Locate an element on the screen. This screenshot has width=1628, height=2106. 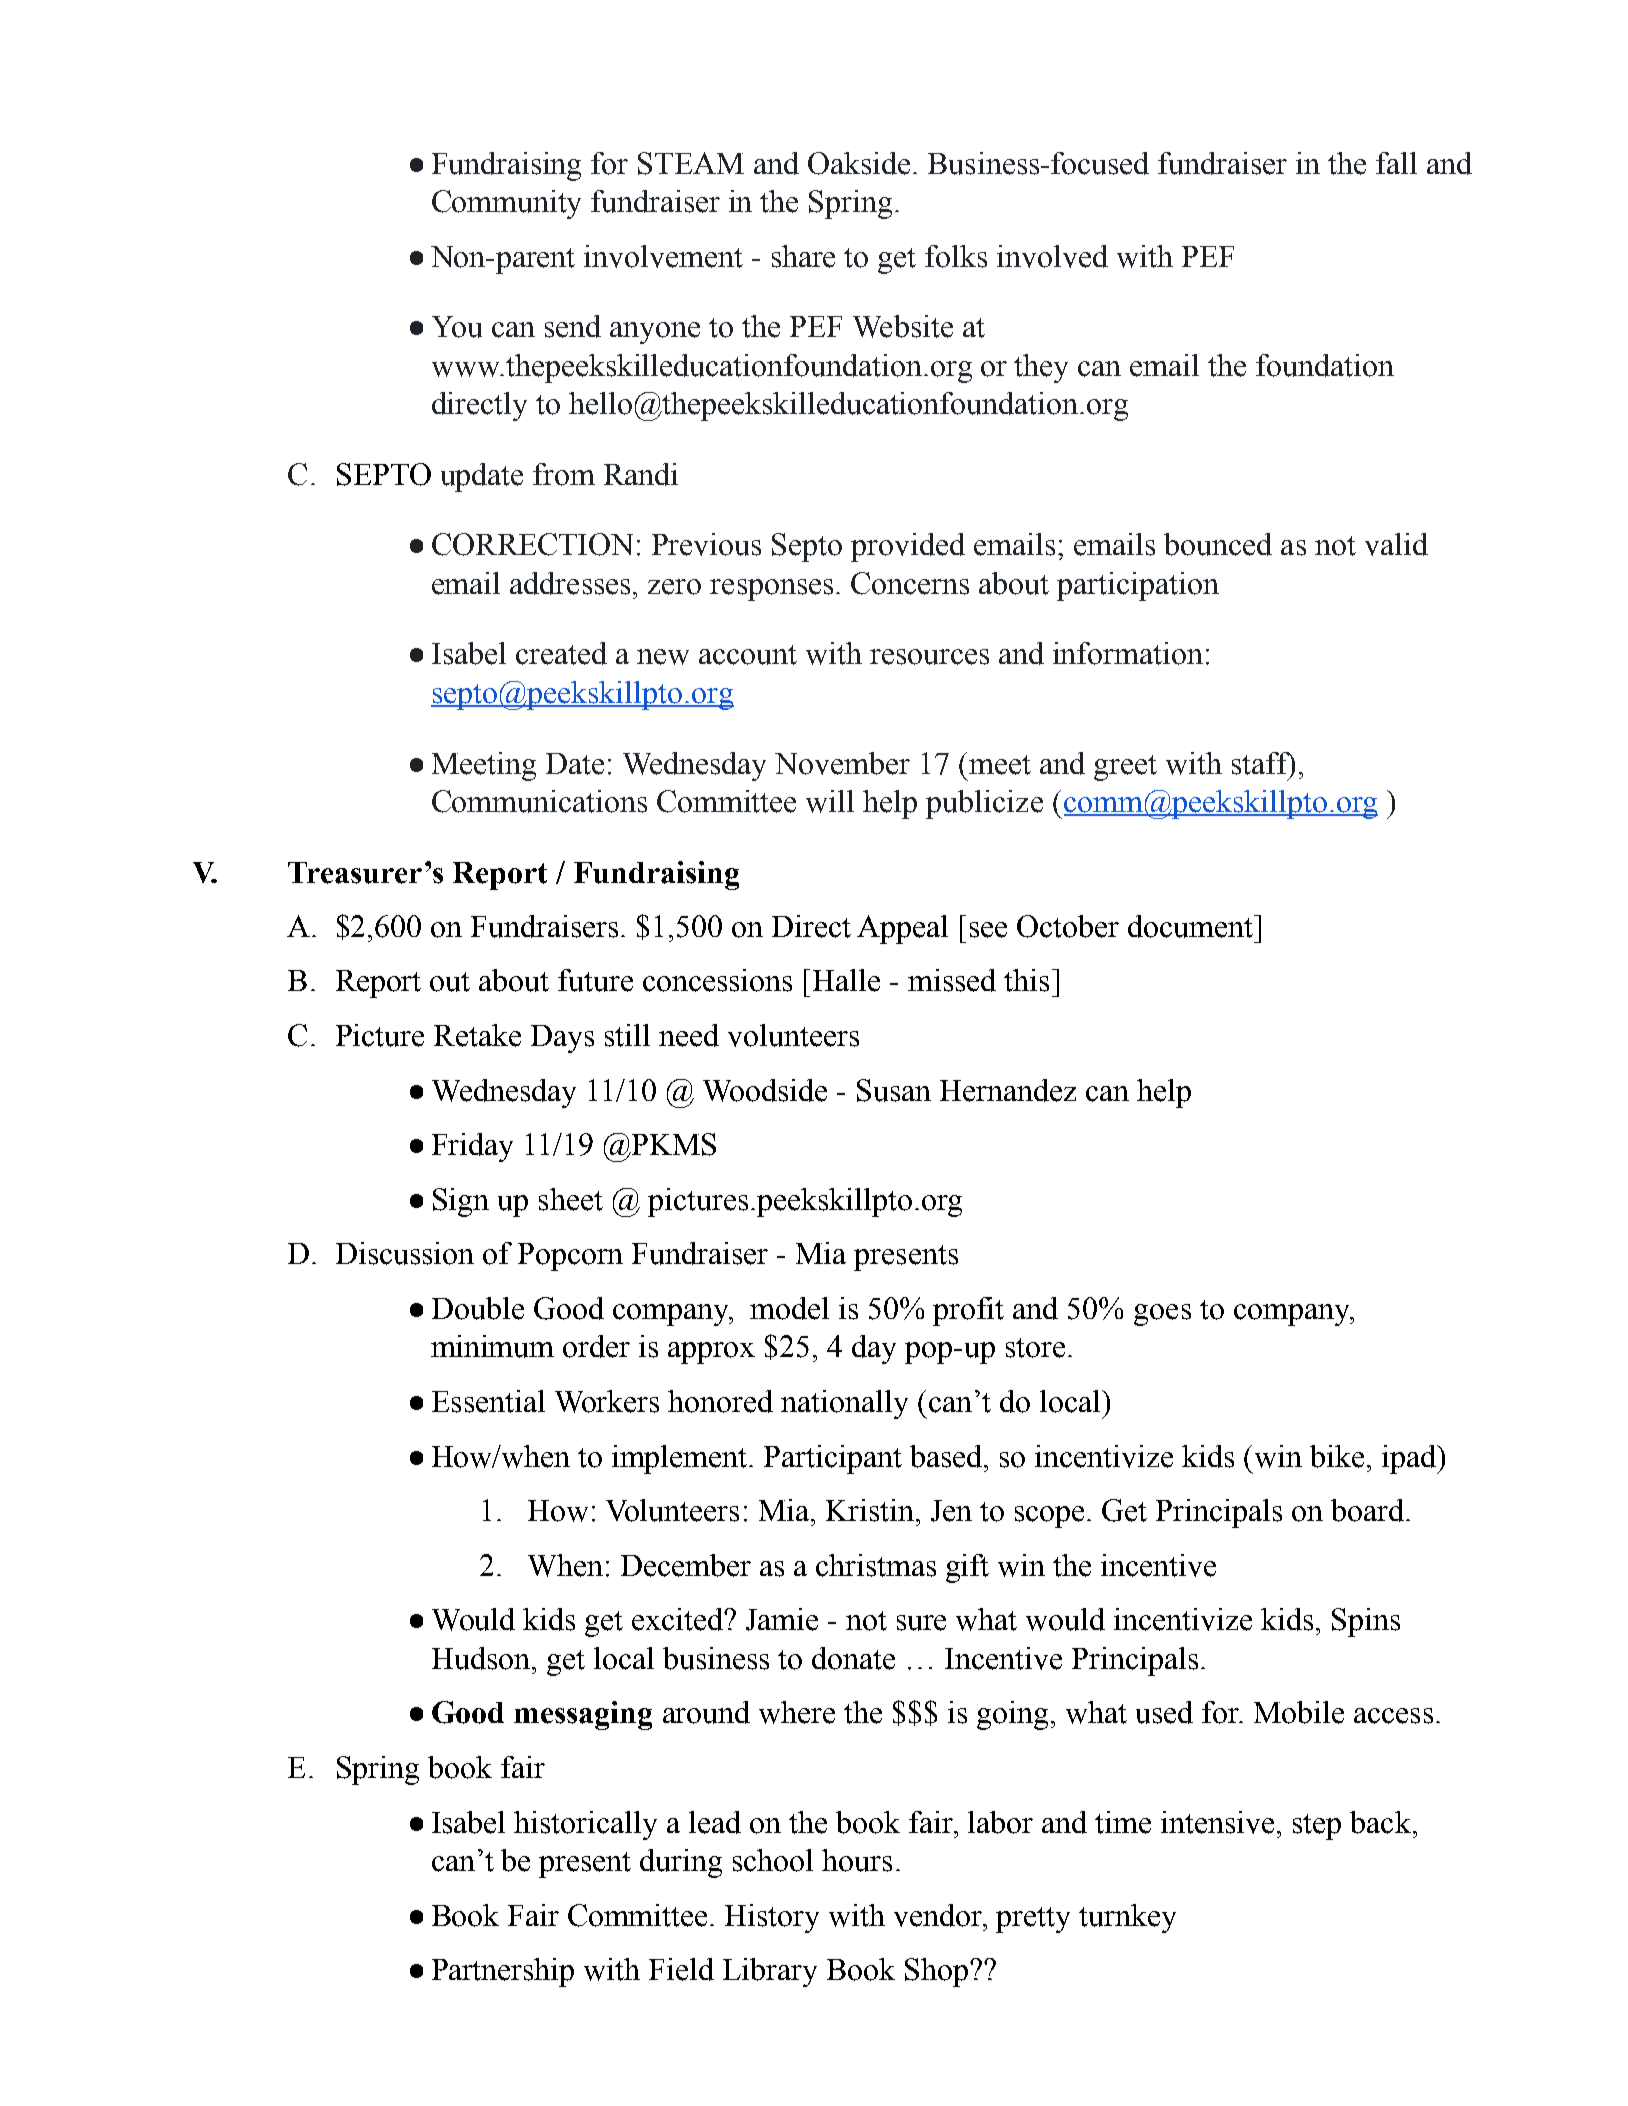
fall is located at coordinates (1396, 163).
